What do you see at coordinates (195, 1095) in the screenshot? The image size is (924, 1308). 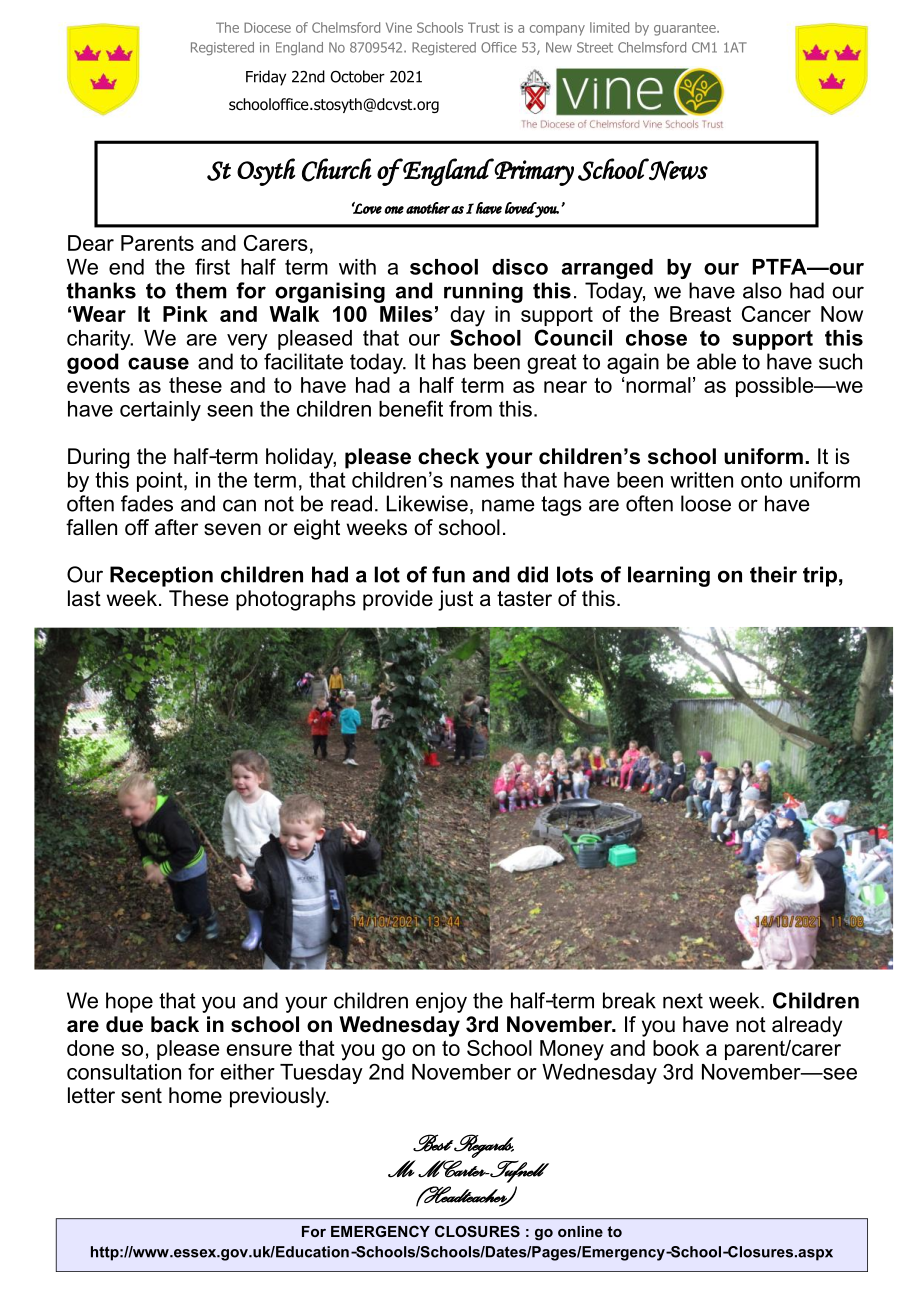 I see `home` at bounding box center [195, 1095].
